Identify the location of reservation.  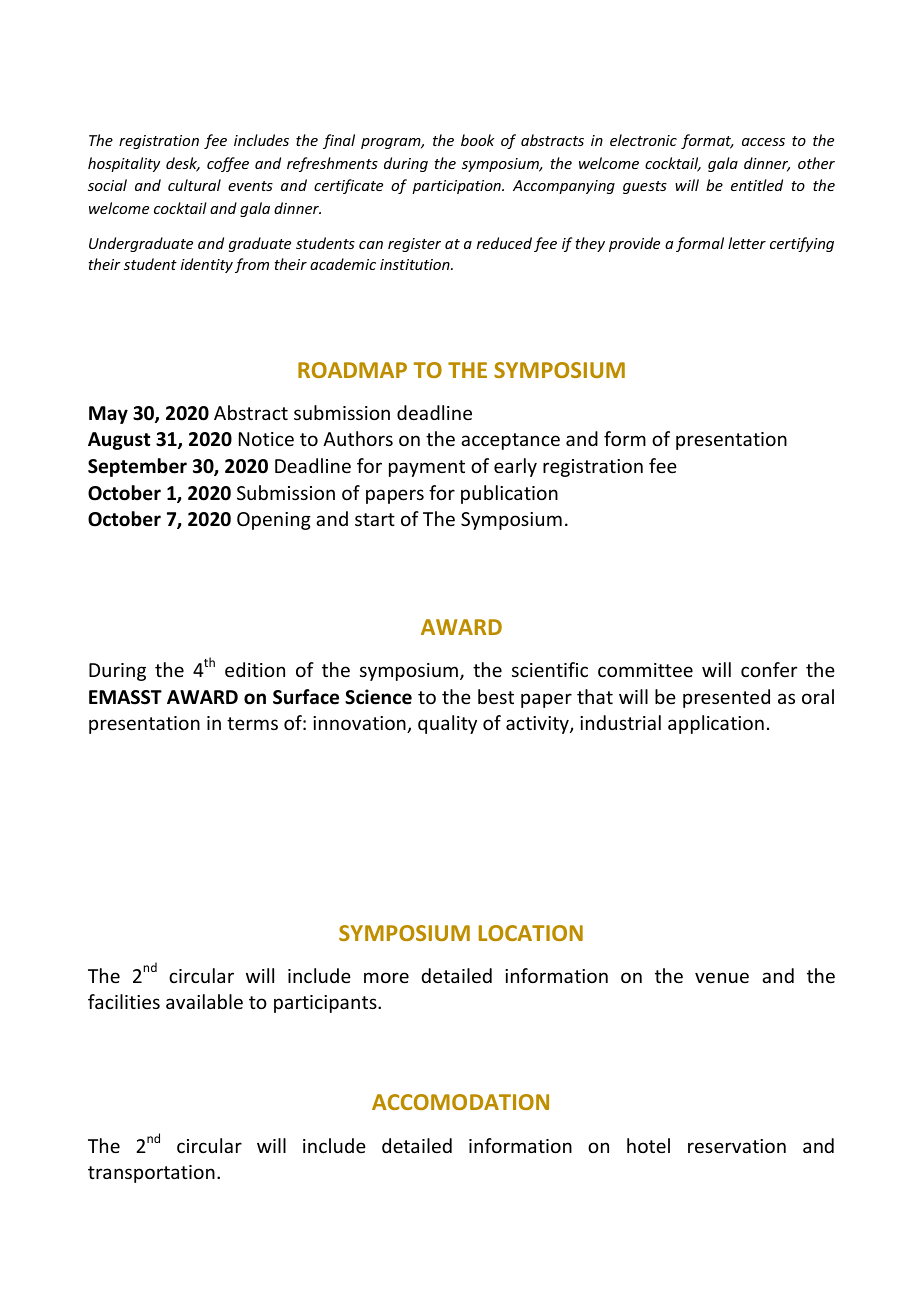
(737, 1146).
